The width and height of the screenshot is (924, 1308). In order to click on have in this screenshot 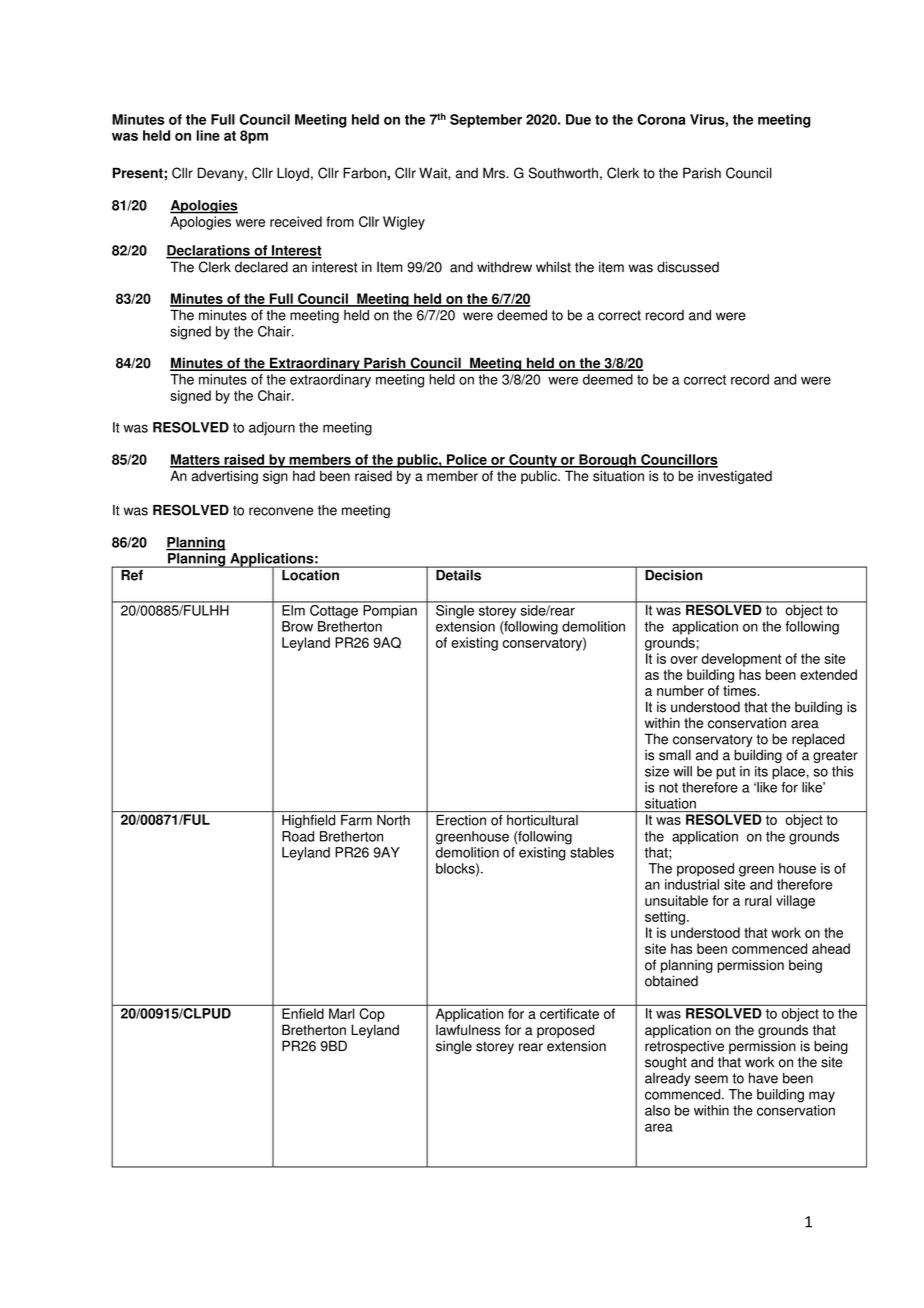, I will do `click(763, 1078)`.
